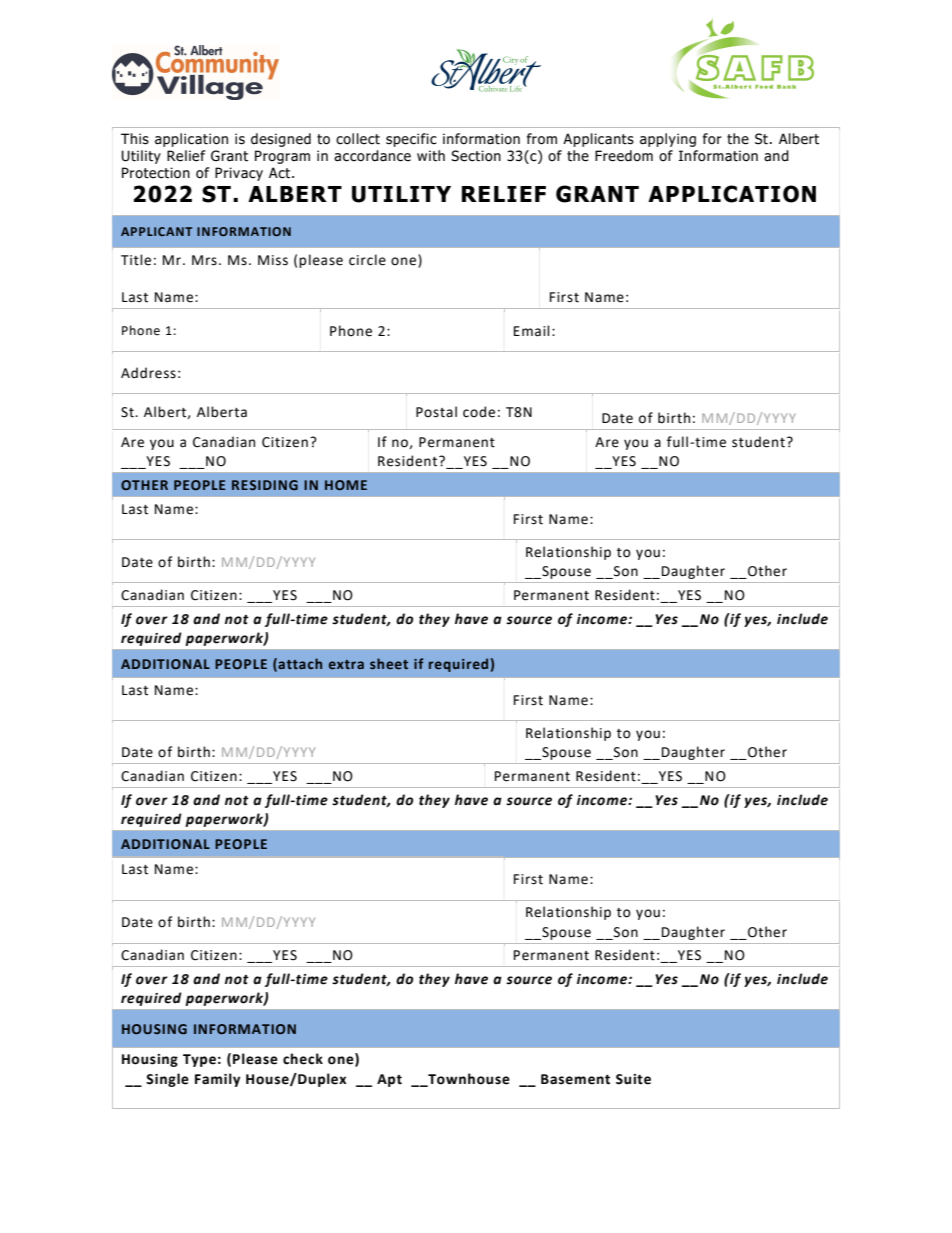 Image resolution: width=952 pixels, height=1233 pixels. What do you see at coordinates (346, 664) in the document?
I see `extra` at bounding box center [346, 664].
